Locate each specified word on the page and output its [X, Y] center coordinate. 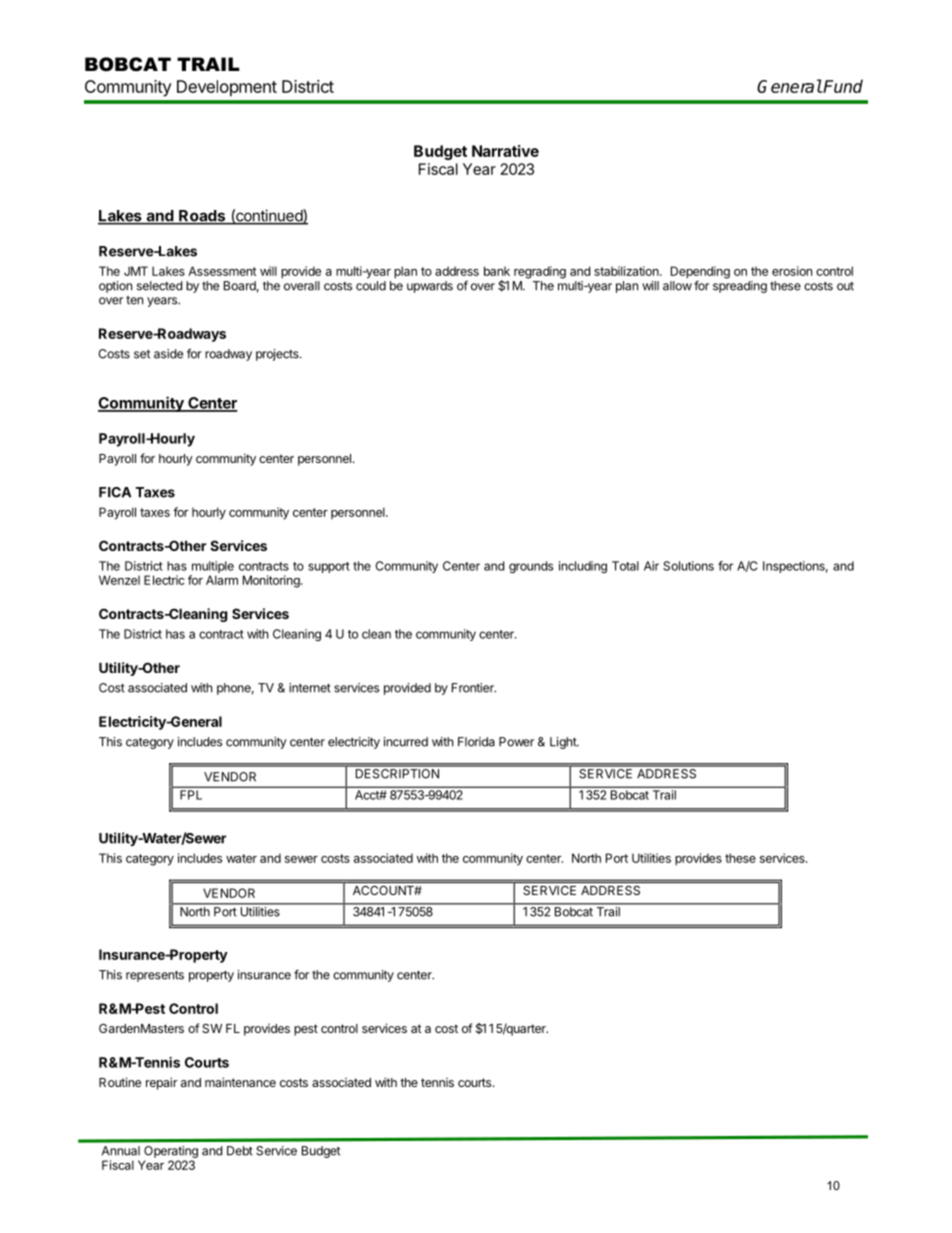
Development [227, 88]
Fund [842, 86]
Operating [171, 1152]
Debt [240, 1151]
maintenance [240, 1082]
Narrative [505, 151]
